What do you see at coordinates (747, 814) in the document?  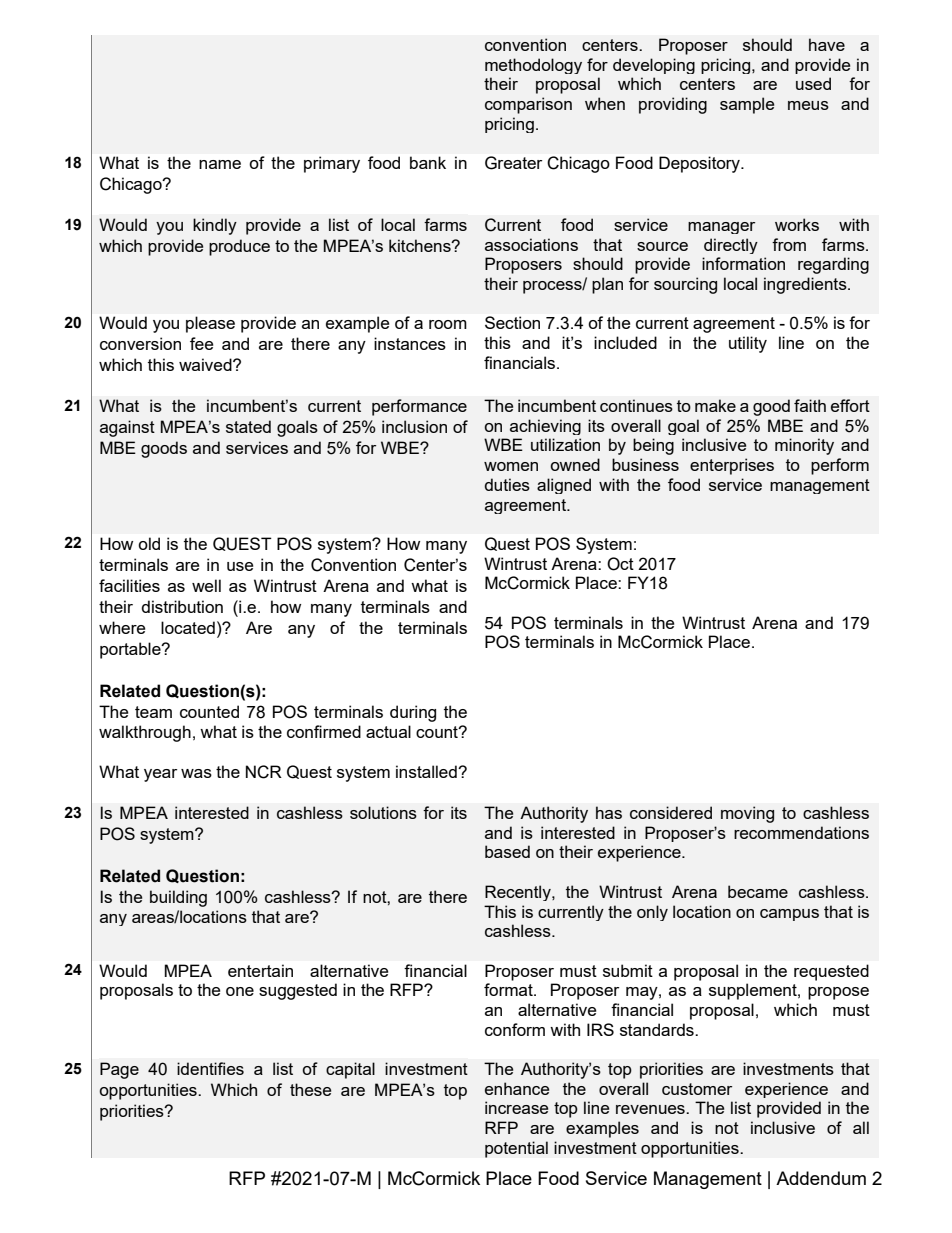 I see `moving` at bounding box center [747, 814].
